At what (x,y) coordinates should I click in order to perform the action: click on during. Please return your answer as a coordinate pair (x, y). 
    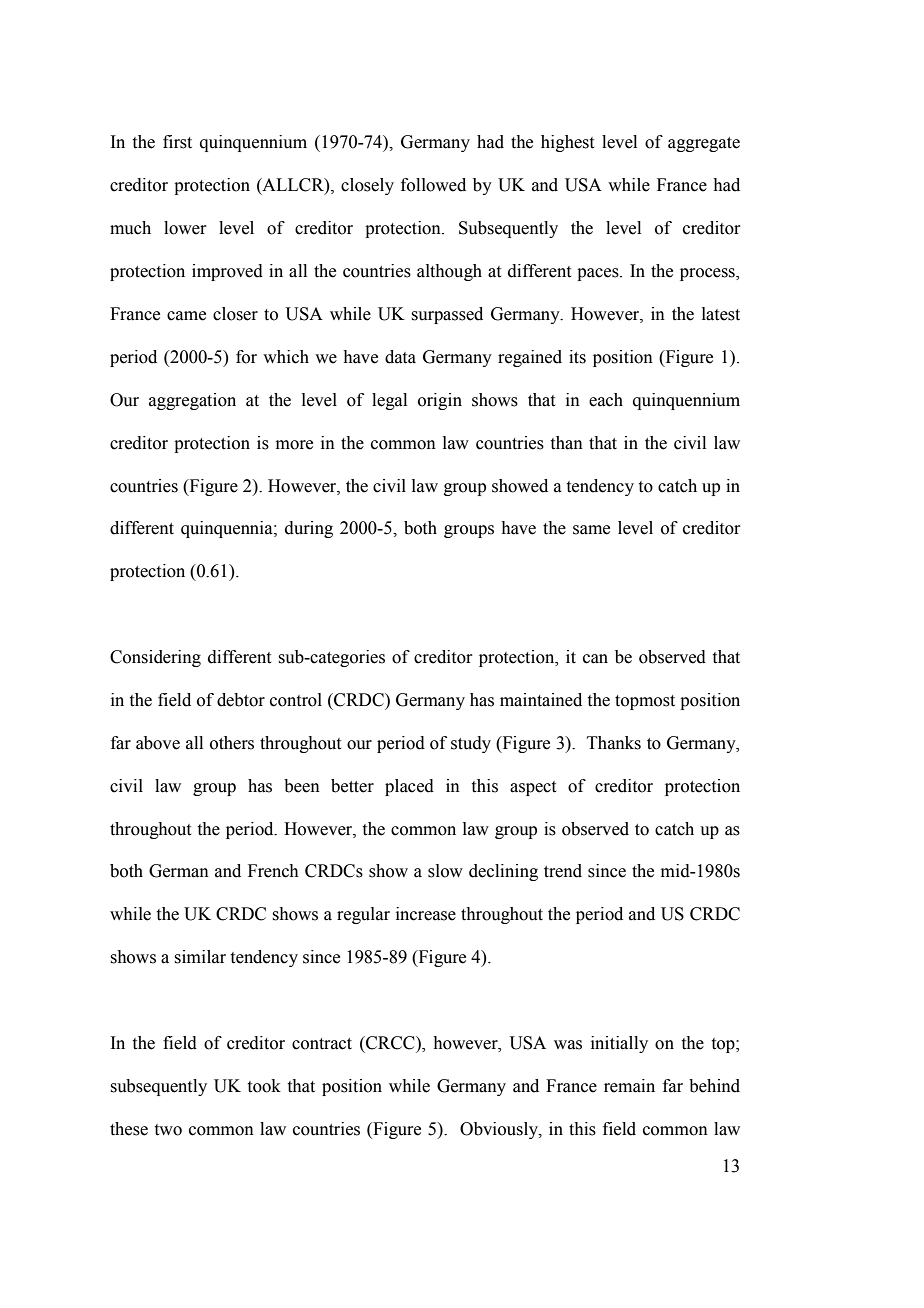
    Looking at the image, I should click on (309, 529).
